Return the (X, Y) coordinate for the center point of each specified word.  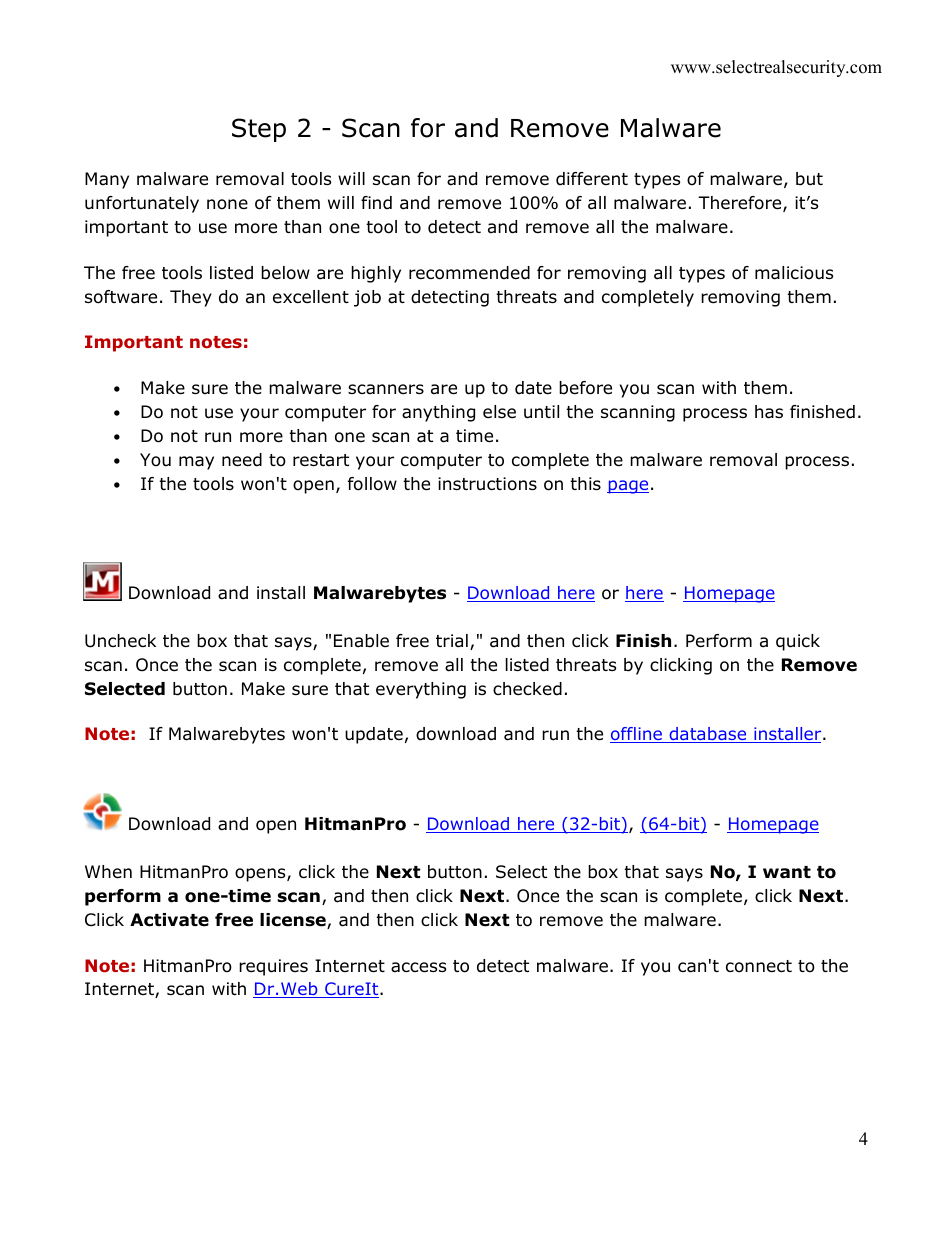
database (708, 735)
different (592, 179)
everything (421, 690)
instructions (487, 484)
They (191, 298)
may (196, 463)
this (585, 483)
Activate (169, 920)
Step (259, 130)
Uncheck (120, 641)
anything (438, 413)
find (376, 203)
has (769, 412)
